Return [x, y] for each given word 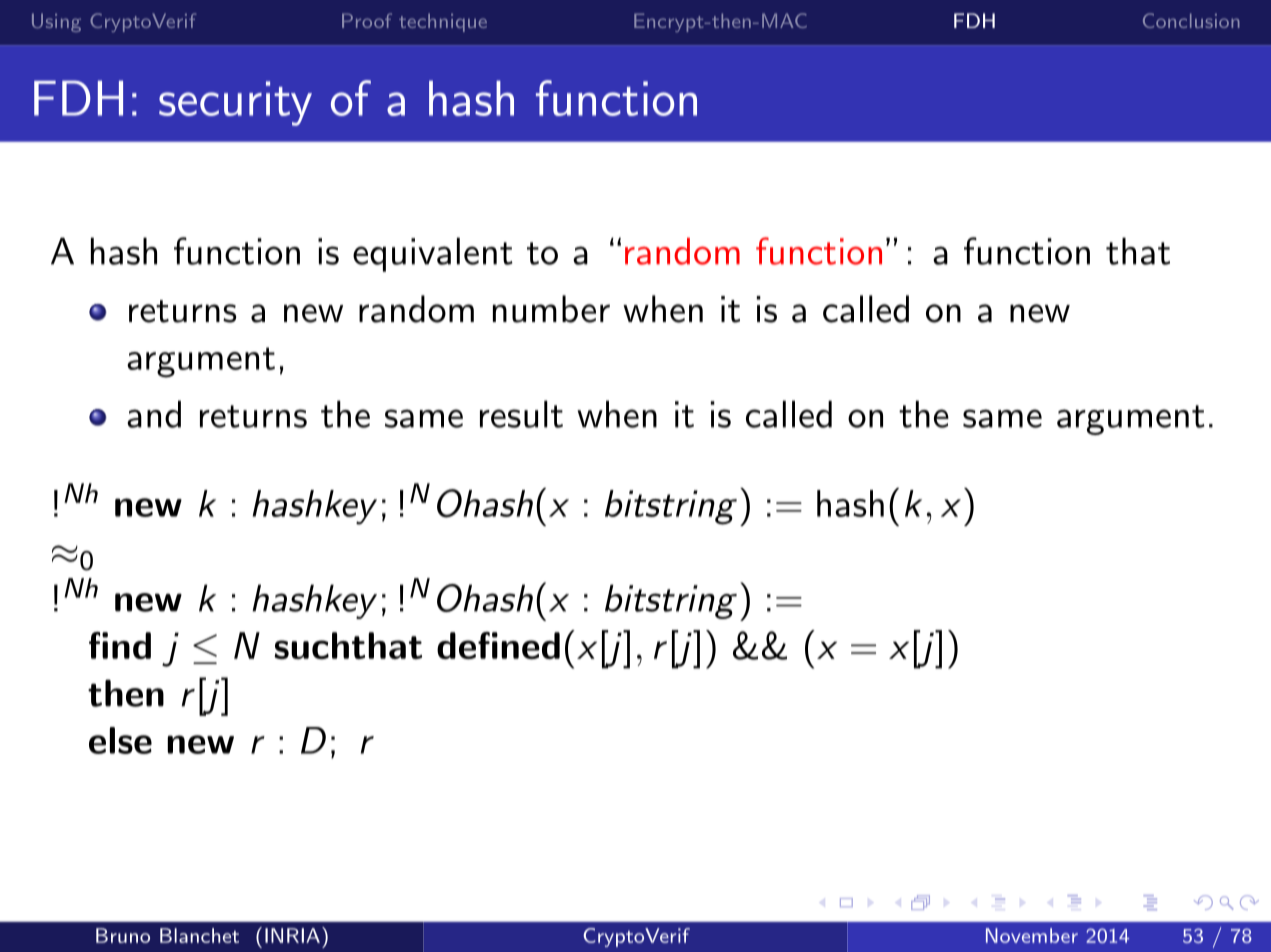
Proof [367, 20]
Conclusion [1191, 20]
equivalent [433, 254]
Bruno [123, 935]
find [120, 645]
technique [443, 22]
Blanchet [199, 935]
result [521, 414]
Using [56, 22]
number [551, 309]
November [1032, 935]
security [235, 103]
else [120, 740]
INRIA [292, 935]
